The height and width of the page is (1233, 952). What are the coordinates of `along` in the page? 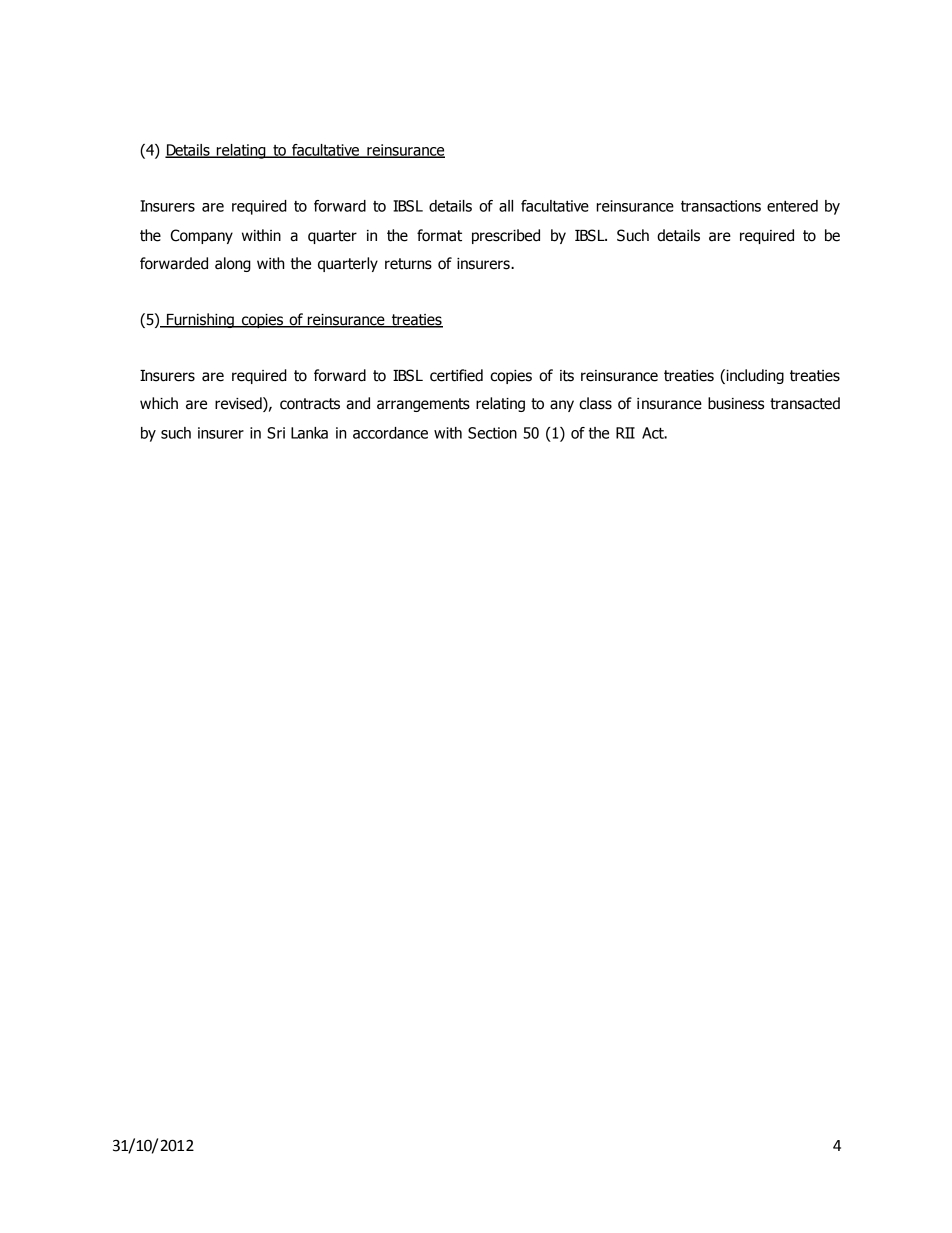 It's located at (233, 264).
